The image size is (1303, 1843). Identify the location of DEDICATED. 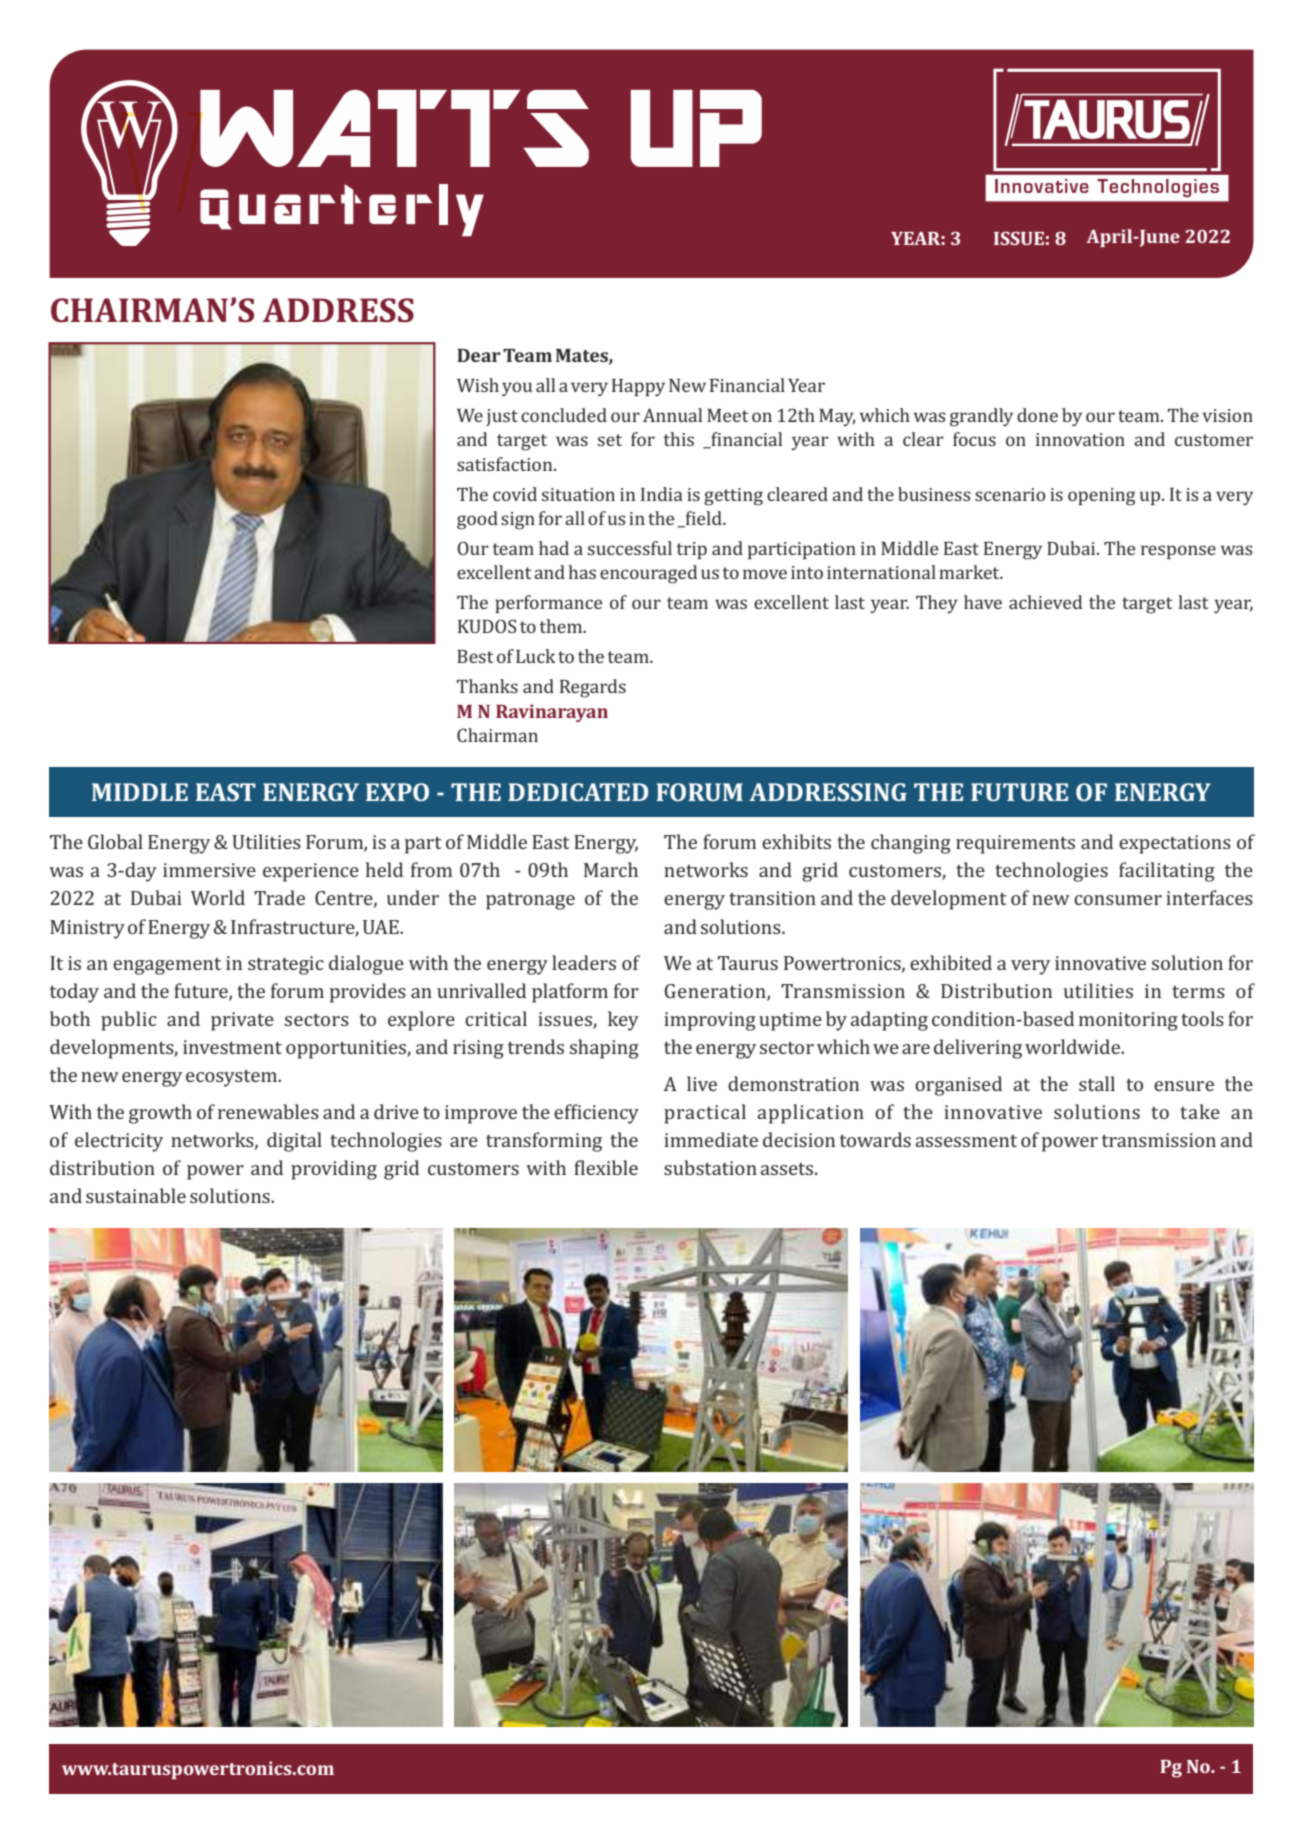
(578, 792).
